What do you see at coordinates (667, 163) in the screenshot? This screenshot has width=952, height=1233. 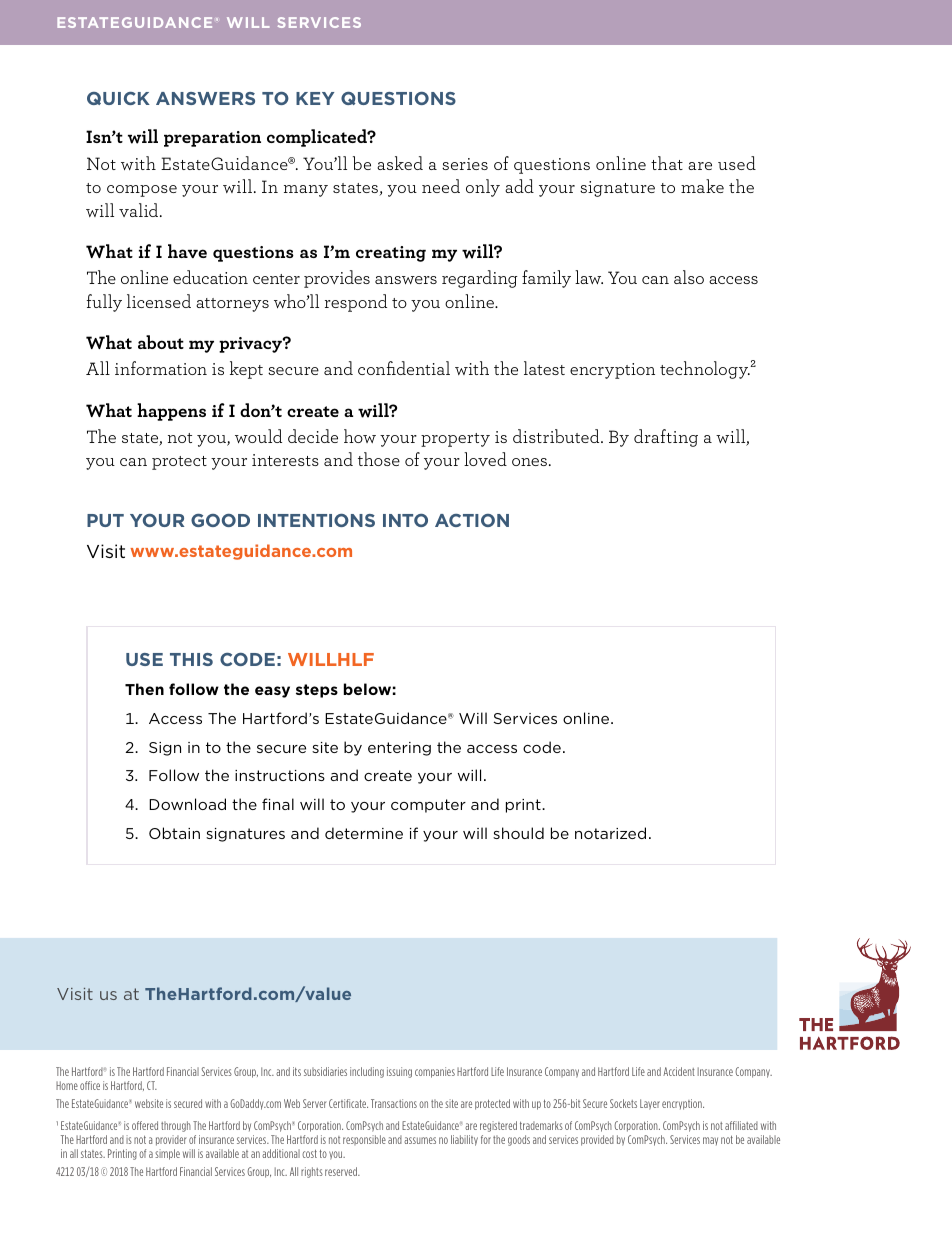 I see `that` at bounding box center [667, 163].
